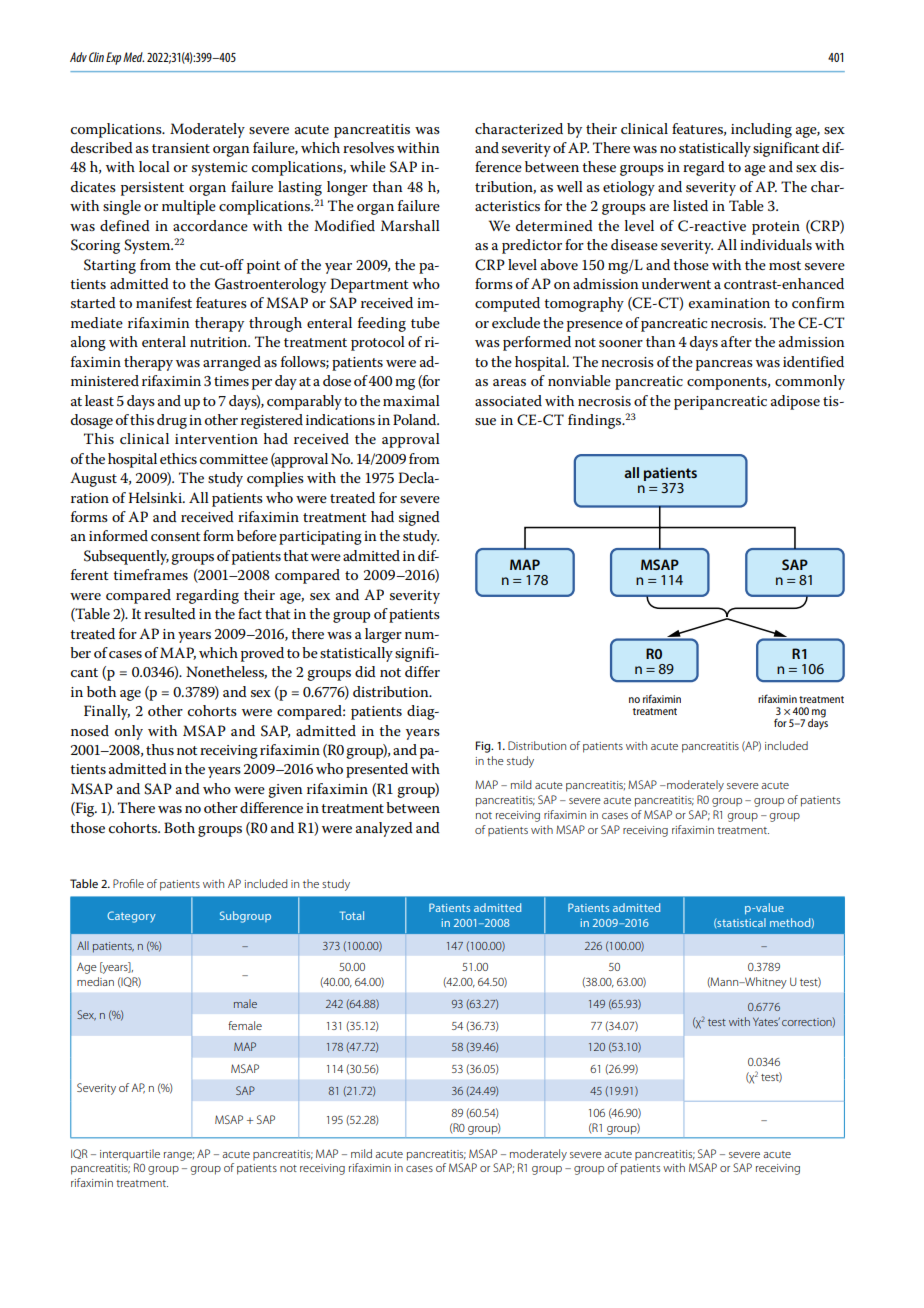  Describe the element at coordinates (352, 915) in the document. I see `Total` at that location.
